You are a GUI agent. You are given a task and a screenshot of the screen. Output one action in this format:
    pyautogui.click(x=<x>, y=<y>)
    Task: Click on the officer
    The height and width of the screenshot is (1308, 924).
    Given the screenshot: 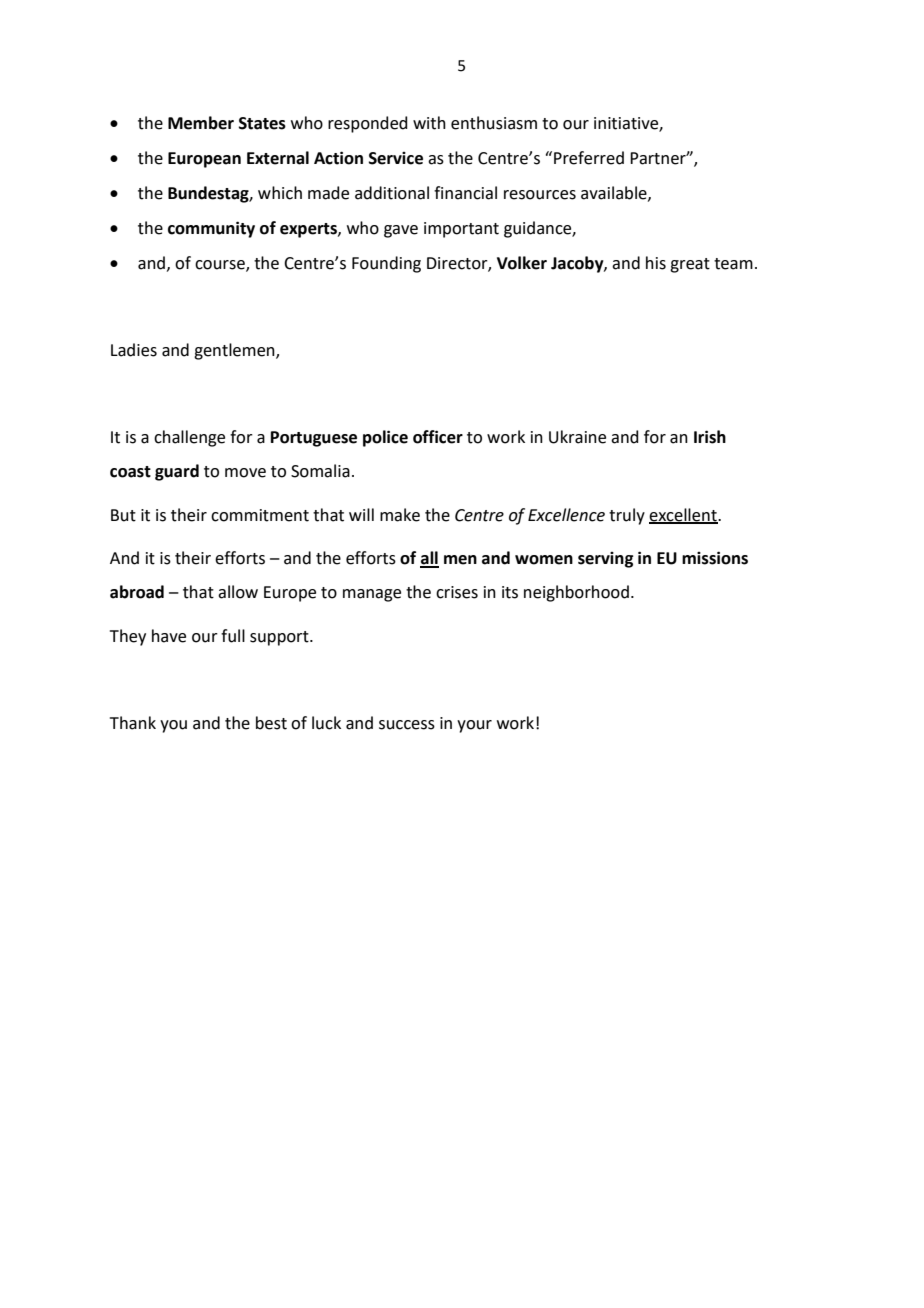 What is the action you would take?
    pyautogui.click(x=438, y=437)
